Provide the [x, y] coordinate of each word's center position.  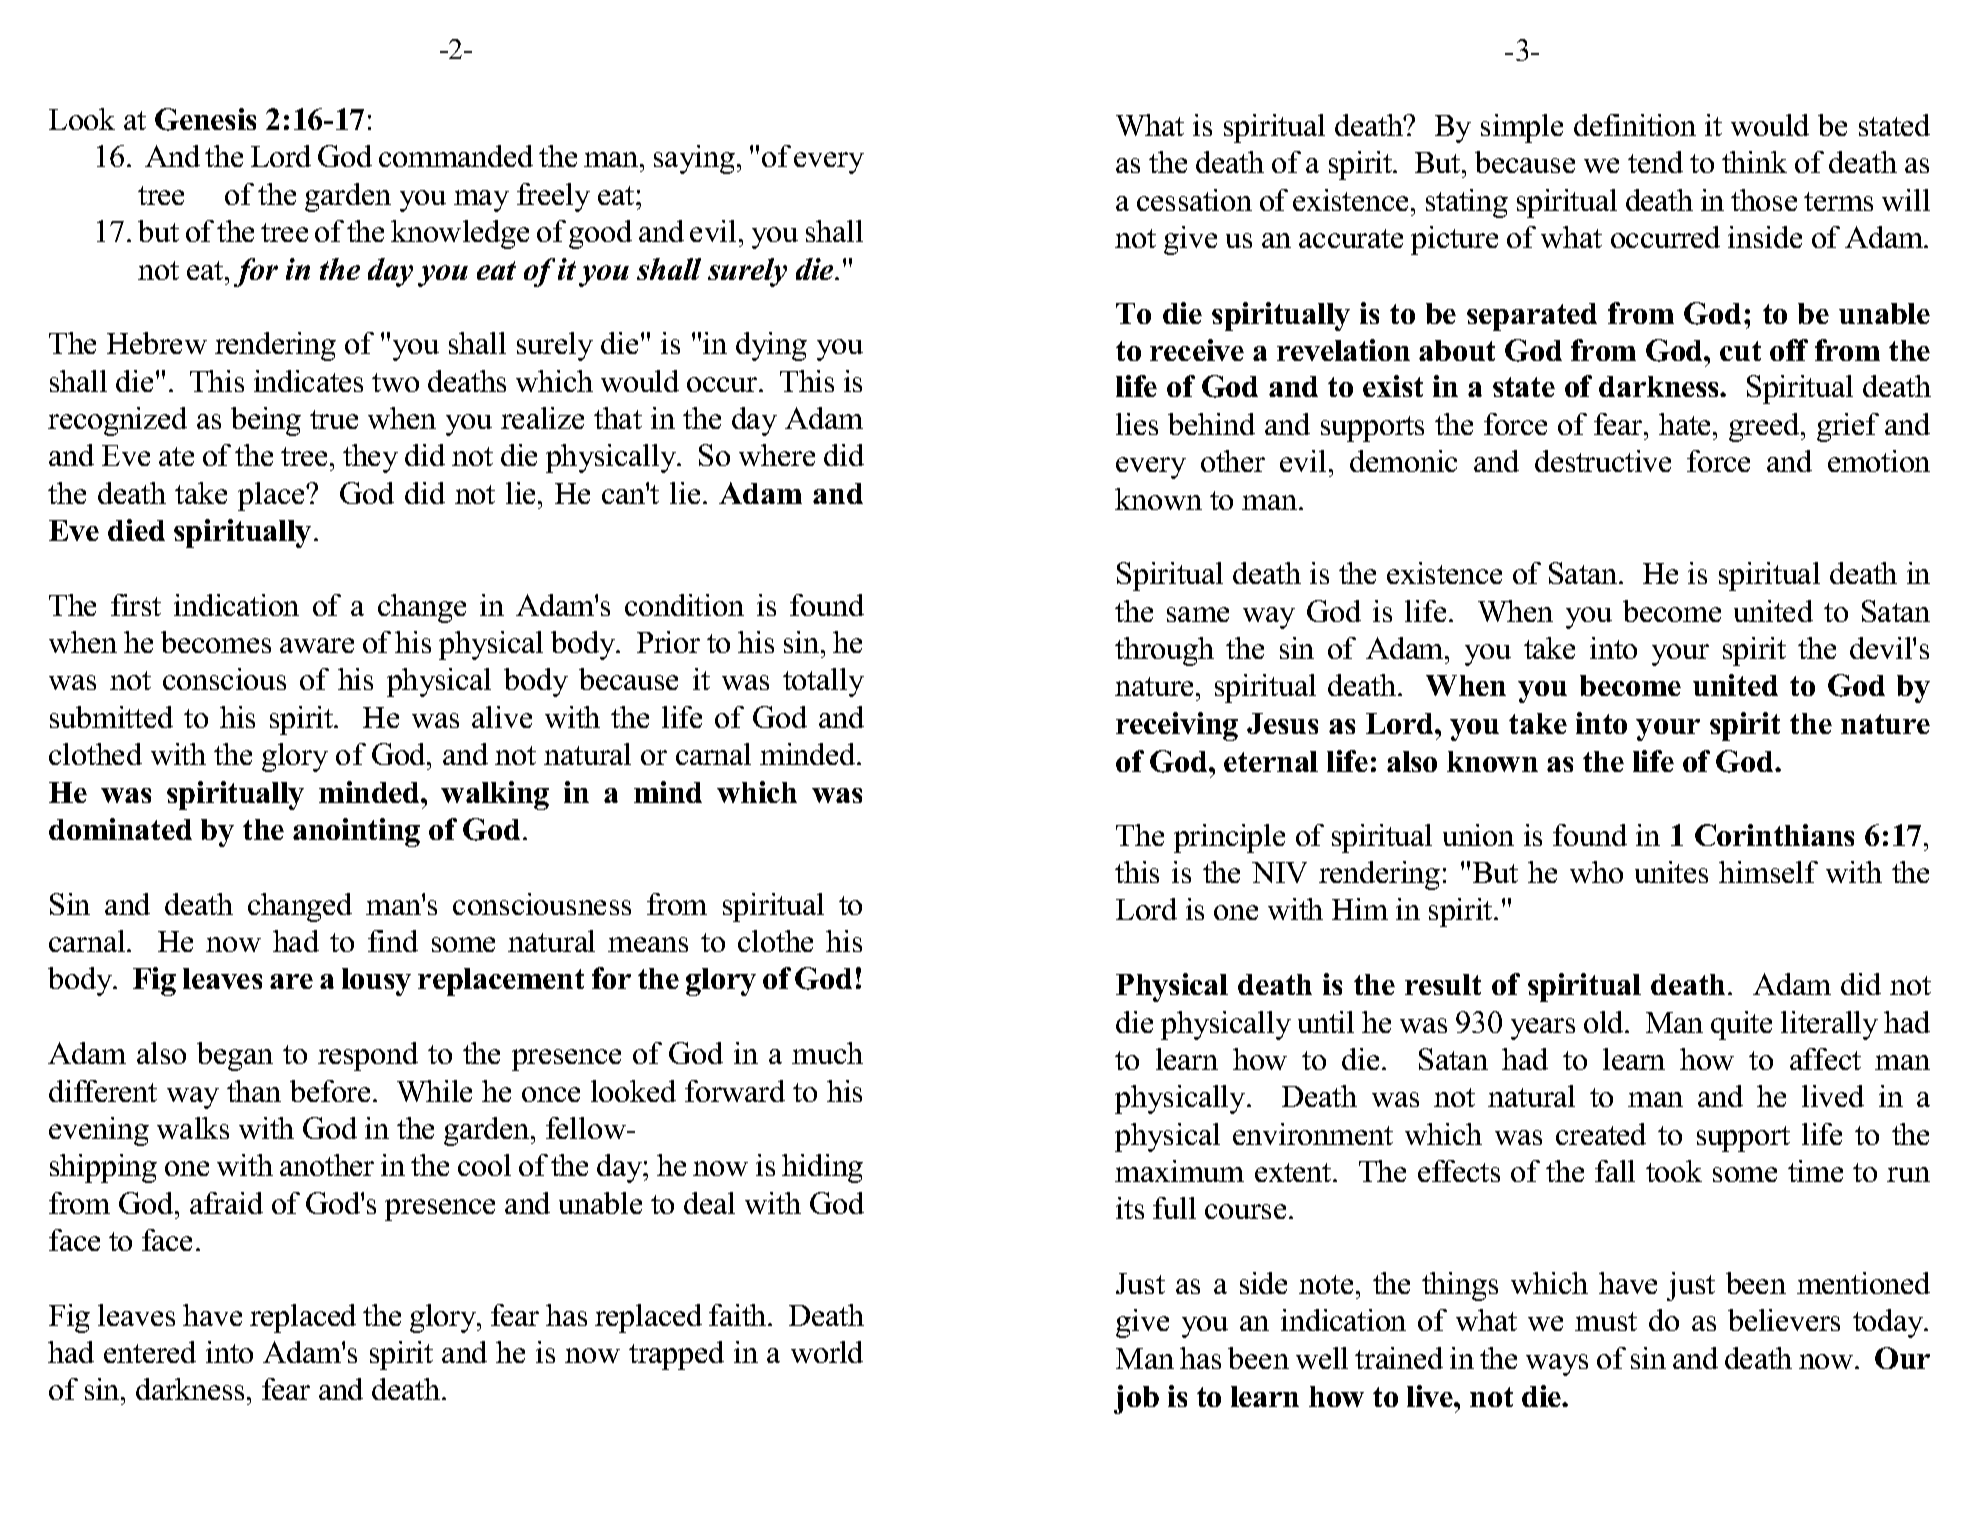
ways [1557, 1365]
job [1136, 1399]
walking [495, 795]
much [827, 1053]
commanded [456, 156]
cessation [1194, 200]
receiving [1177, 726]
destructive [1603, 461]
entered [150, 1352]
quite [1741, 1025]
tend [1655, 162]
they [370, 458]
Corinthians [1774, 835]
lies [1137, 424]
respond [368, 1056]
